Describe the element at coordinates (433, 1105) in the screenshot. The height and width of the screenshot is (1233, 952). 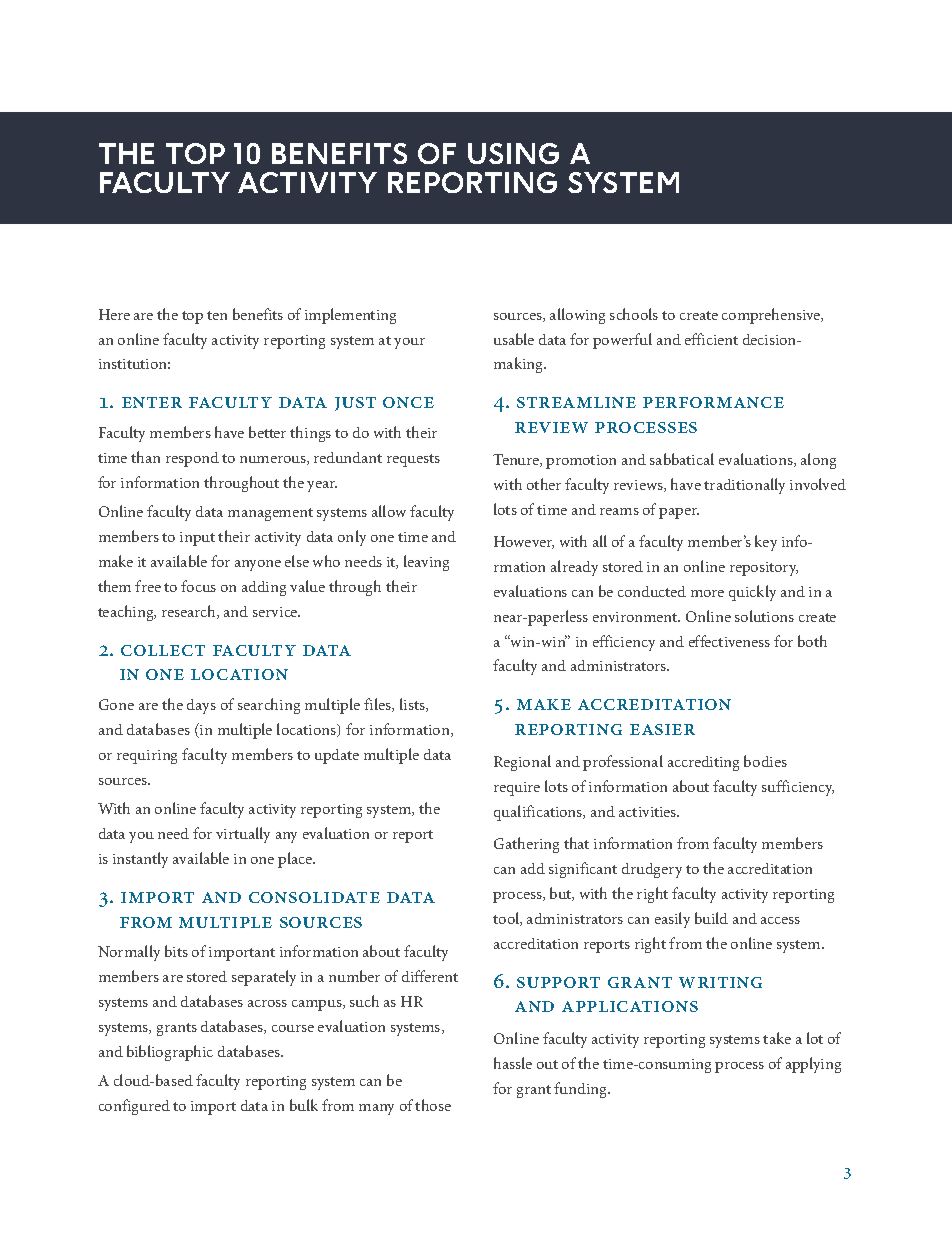
I see `those` at that location.
